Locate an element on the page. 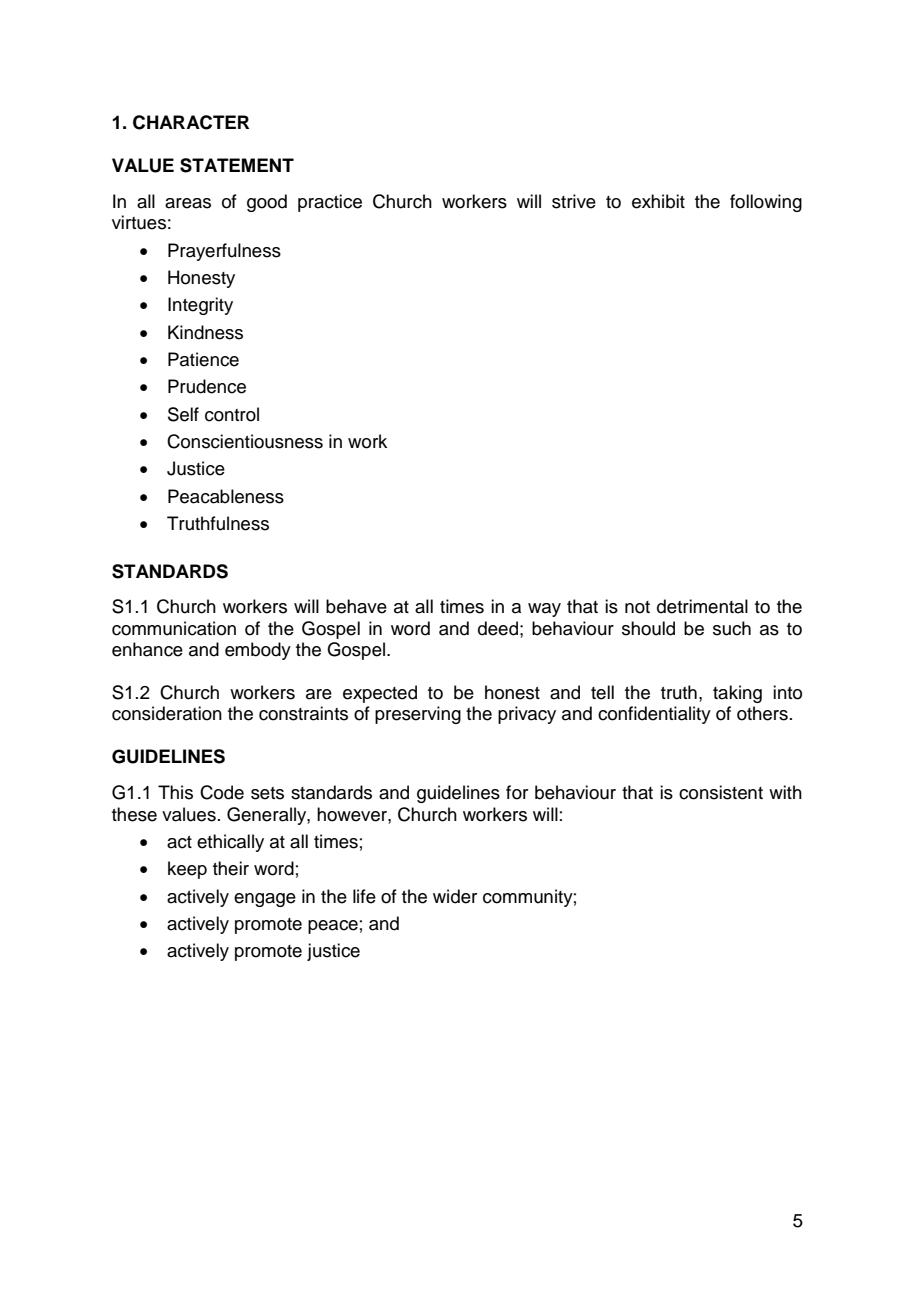  consistent is located at coordinates (721, 792).
